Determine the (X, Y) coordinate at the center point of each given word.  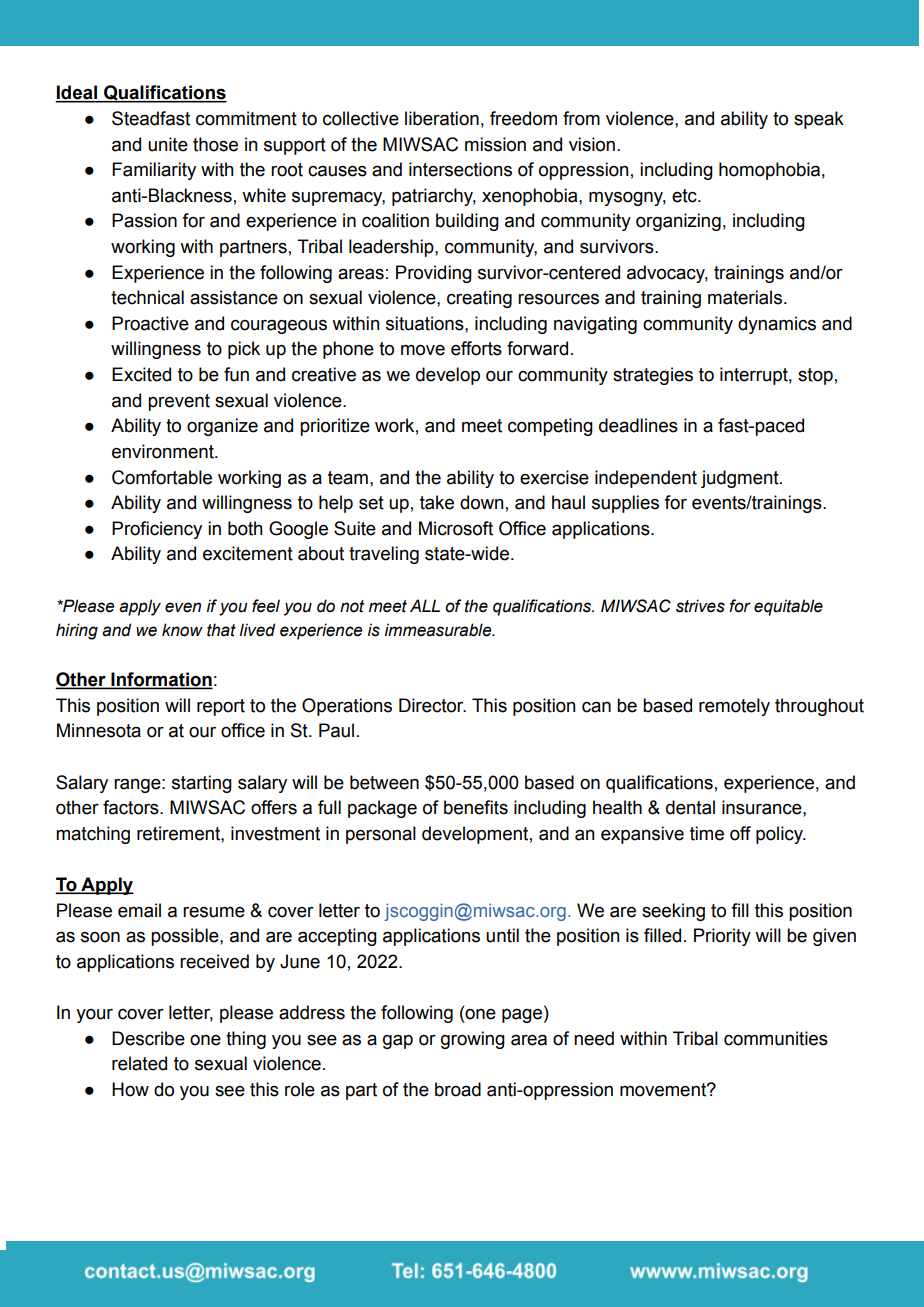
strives (700, 606)
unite (168, 144)
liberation (442, 118)
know (182, 630)
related (139, 1063)
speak (819, 120)
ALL (425, 605)
